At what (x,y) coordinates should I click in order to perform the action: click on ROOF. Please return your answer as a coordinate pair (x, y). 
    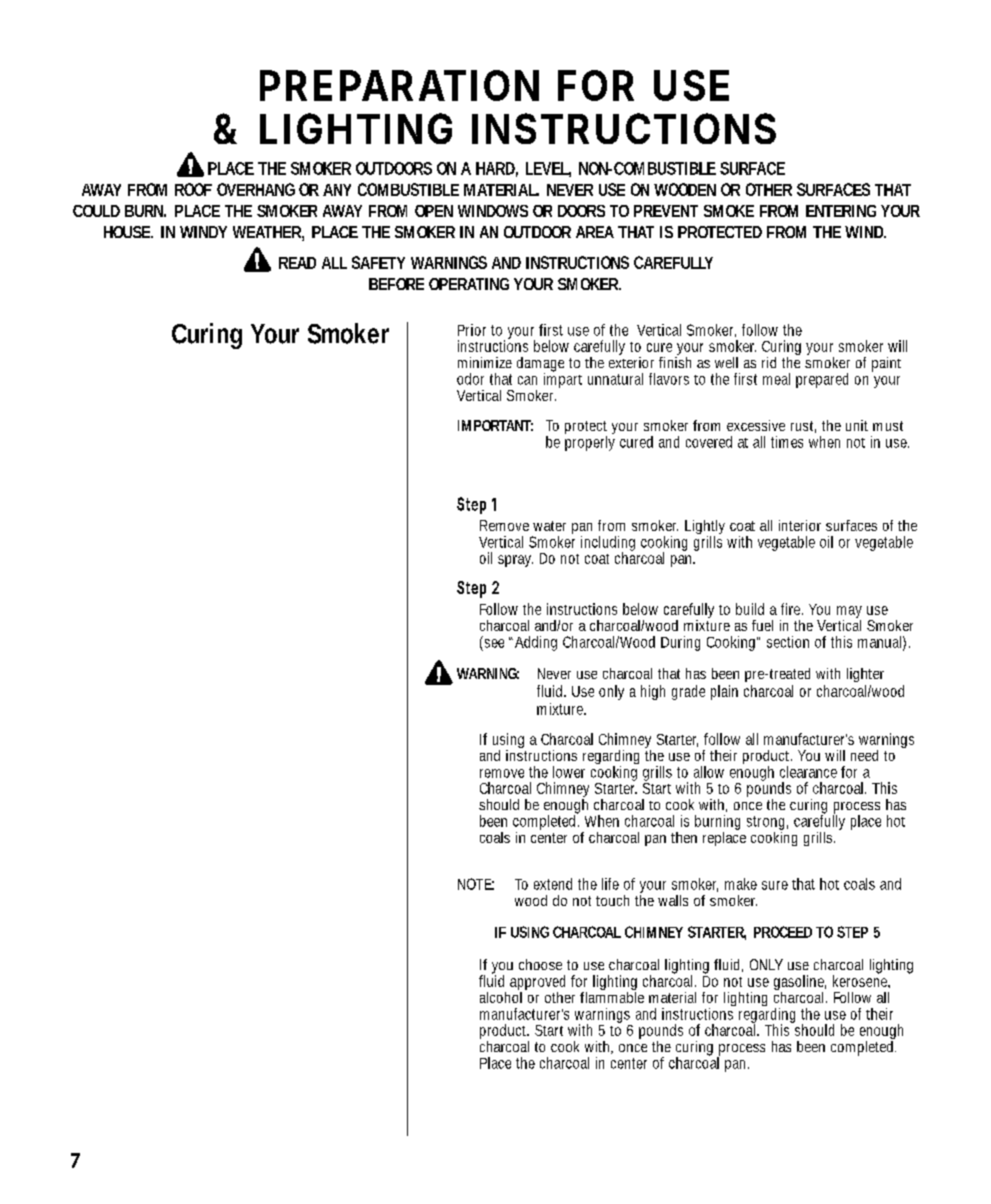
    Looking at the image, I should click on (193, 189).
